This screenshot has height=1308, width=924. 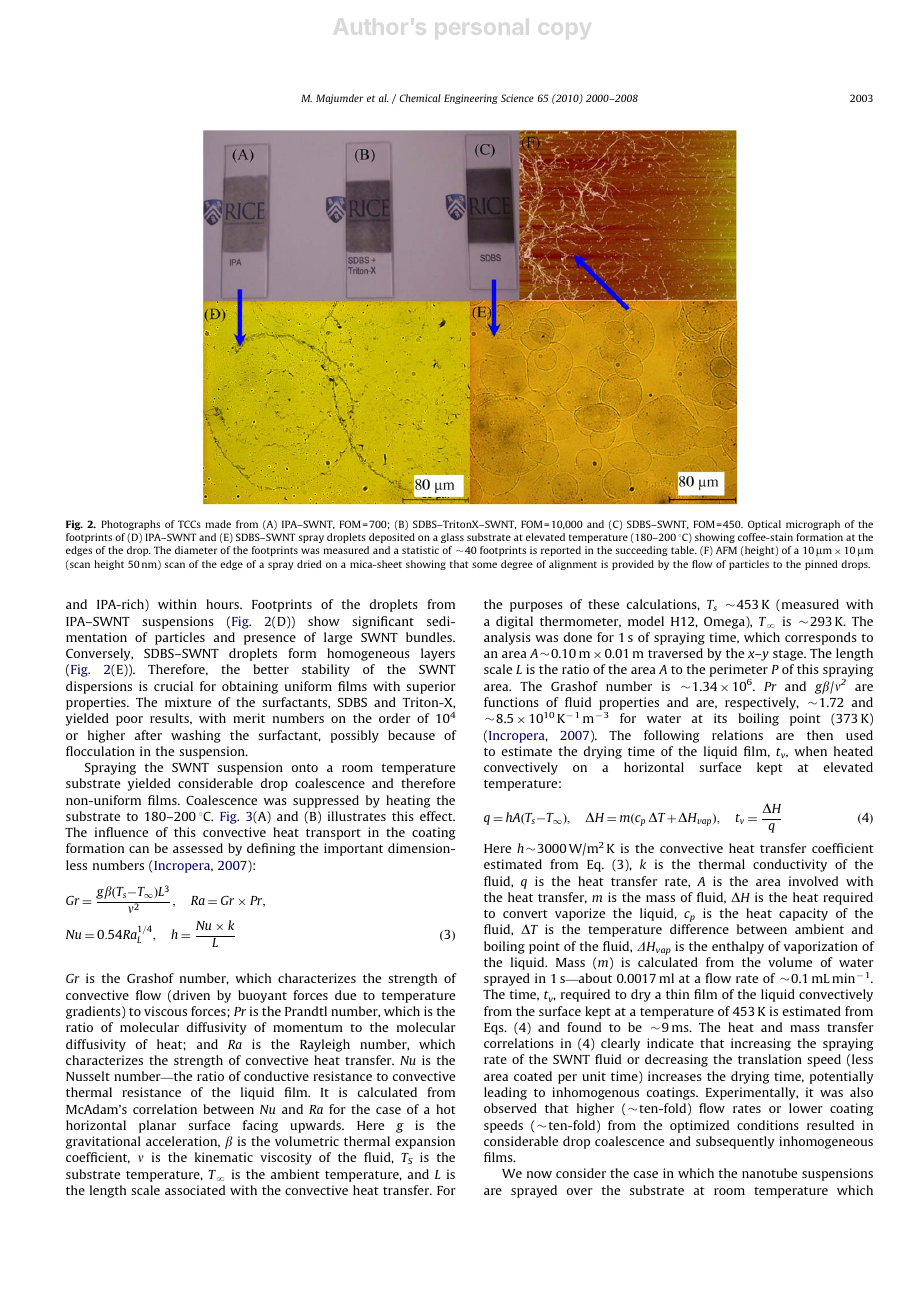 I want to click on enthalpy, so click(x=738, y=947).
